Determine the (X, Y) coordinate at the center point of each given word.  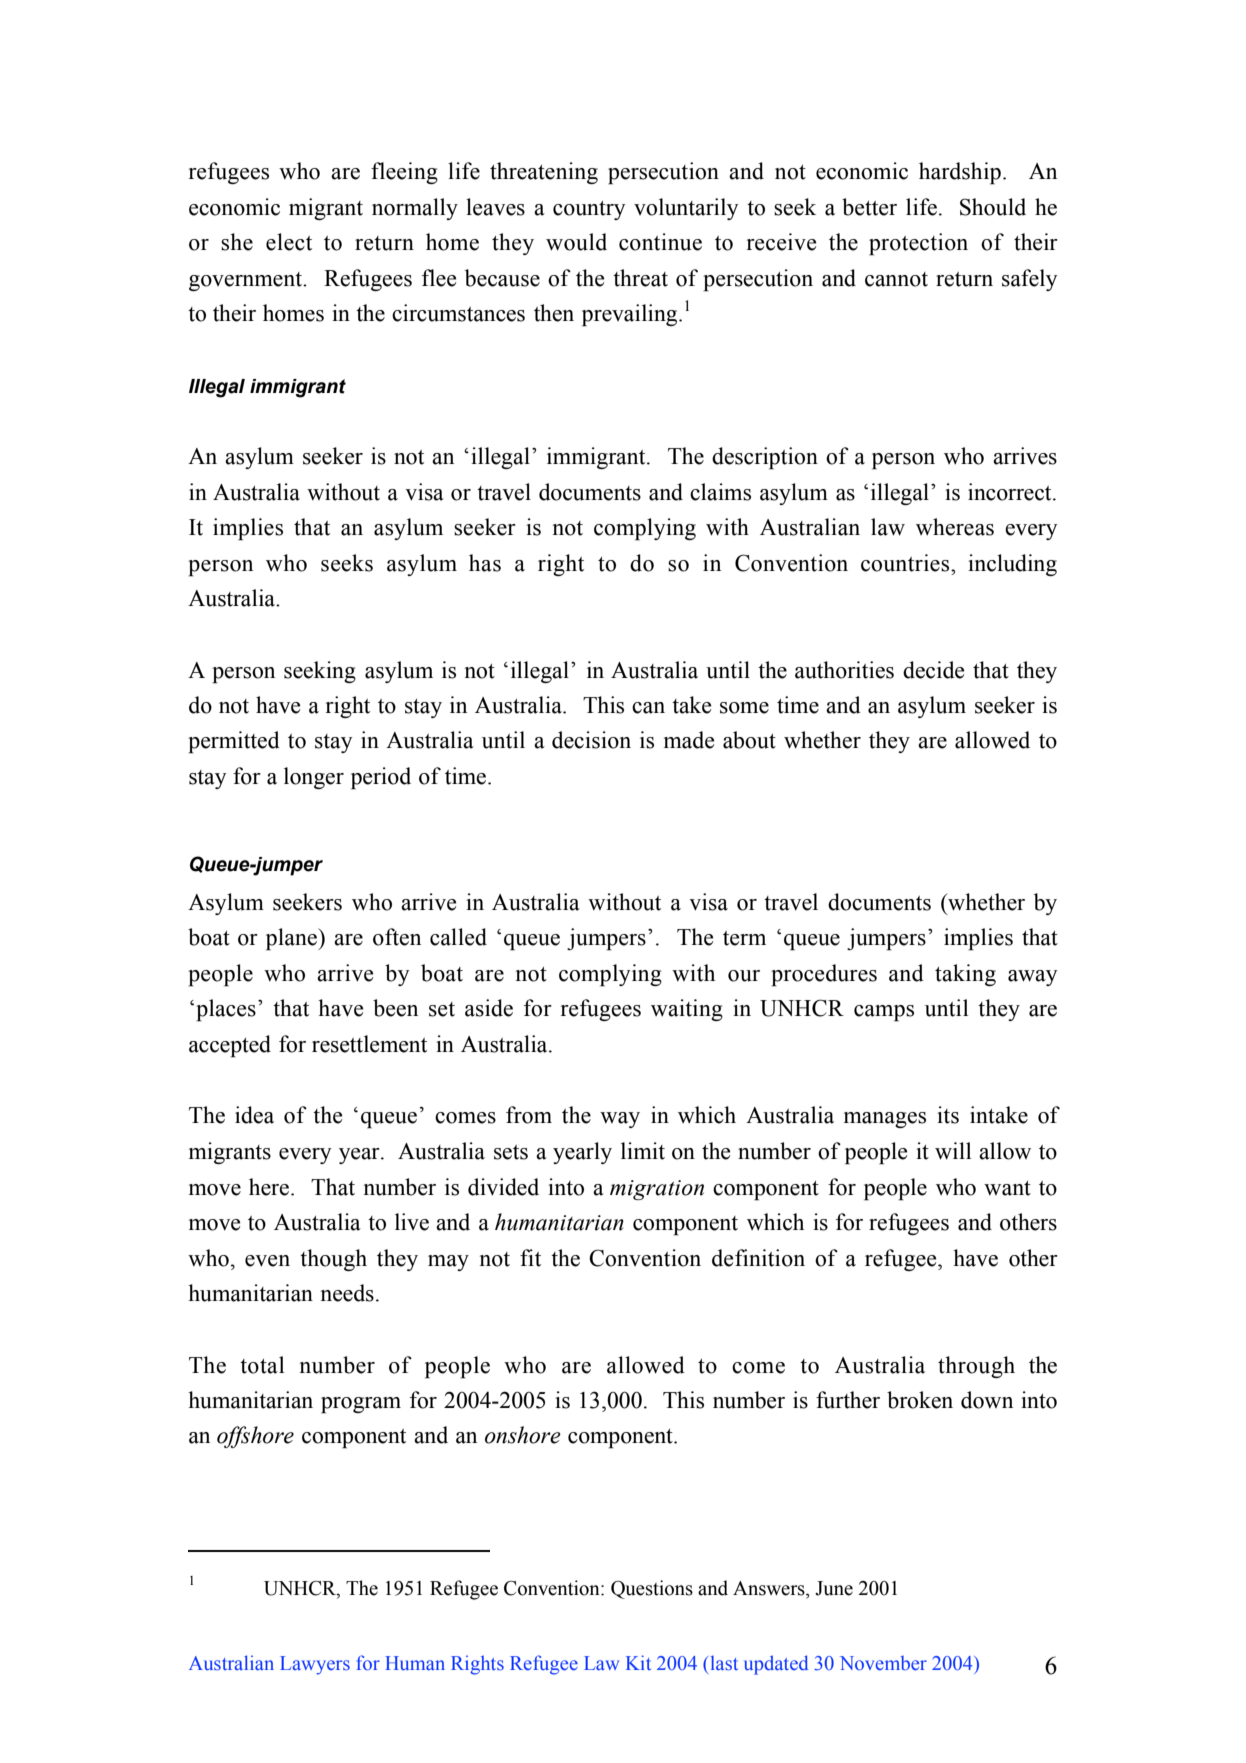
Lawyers (315, 1665)
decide (933, 670)
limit (643, 1151)
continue (660, 242)
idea (254, 1115)
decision (591, 740)
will (953, 1151)
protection (918, 244)
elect (289, 242)
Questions (652, 1589)
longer (314, 778)
